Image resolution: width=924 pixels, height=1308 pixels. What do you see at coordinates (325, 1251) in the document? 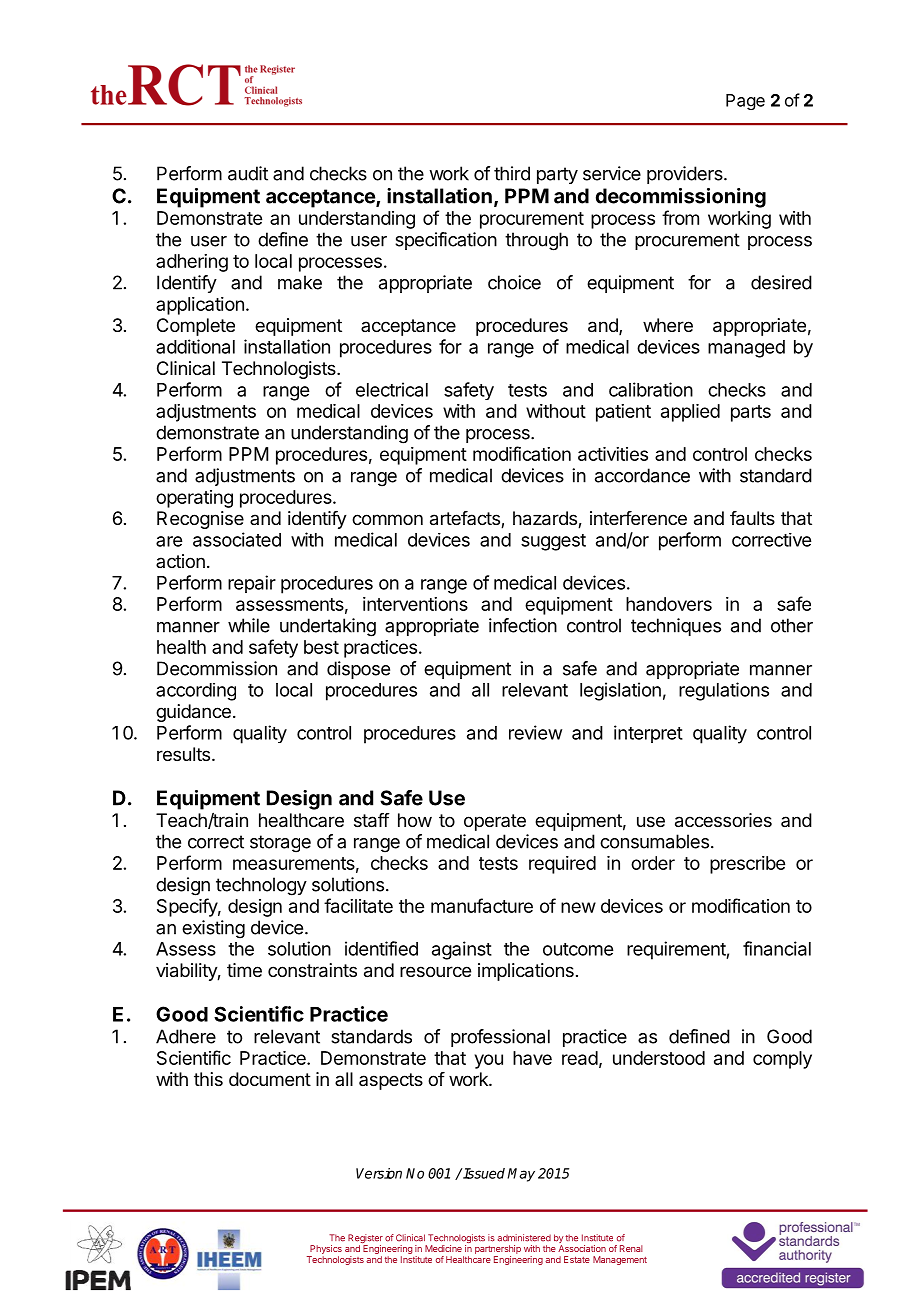
I see `Physics` at bounding box center [325, 1251].
